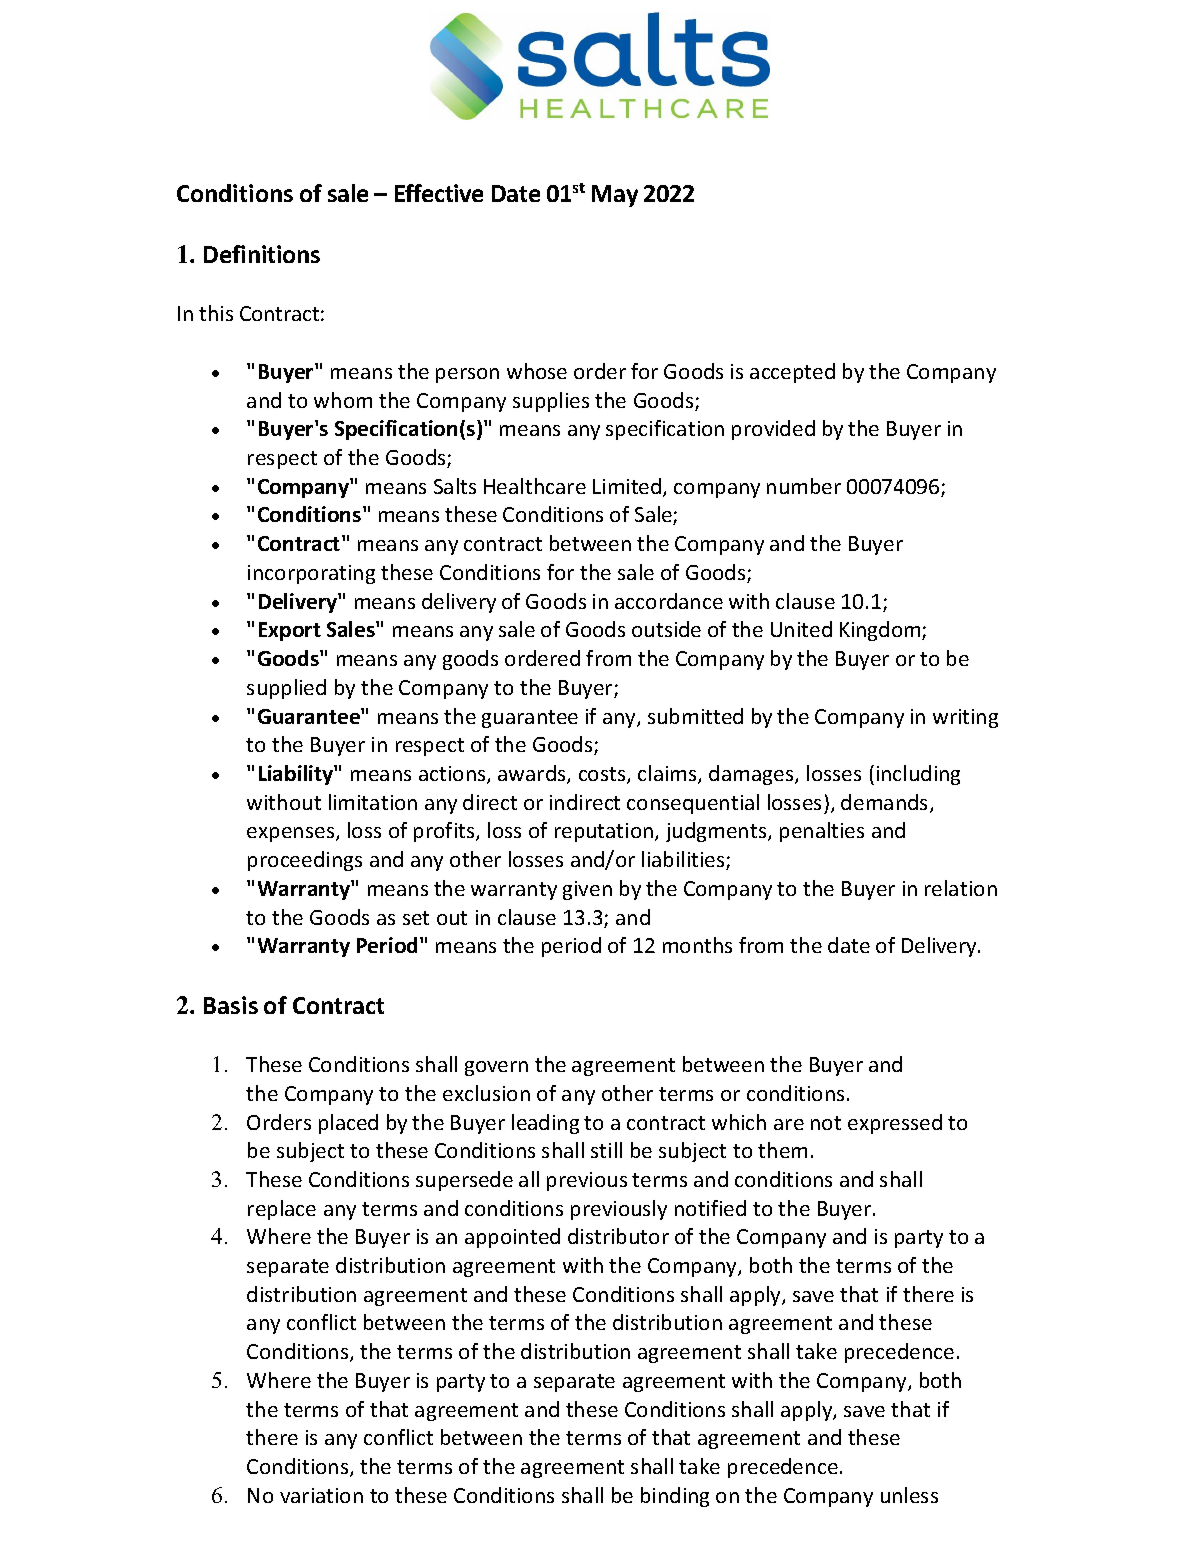  Describe the element at coordinates (606, 1150) in the screenshot. I see `still` at that location.
